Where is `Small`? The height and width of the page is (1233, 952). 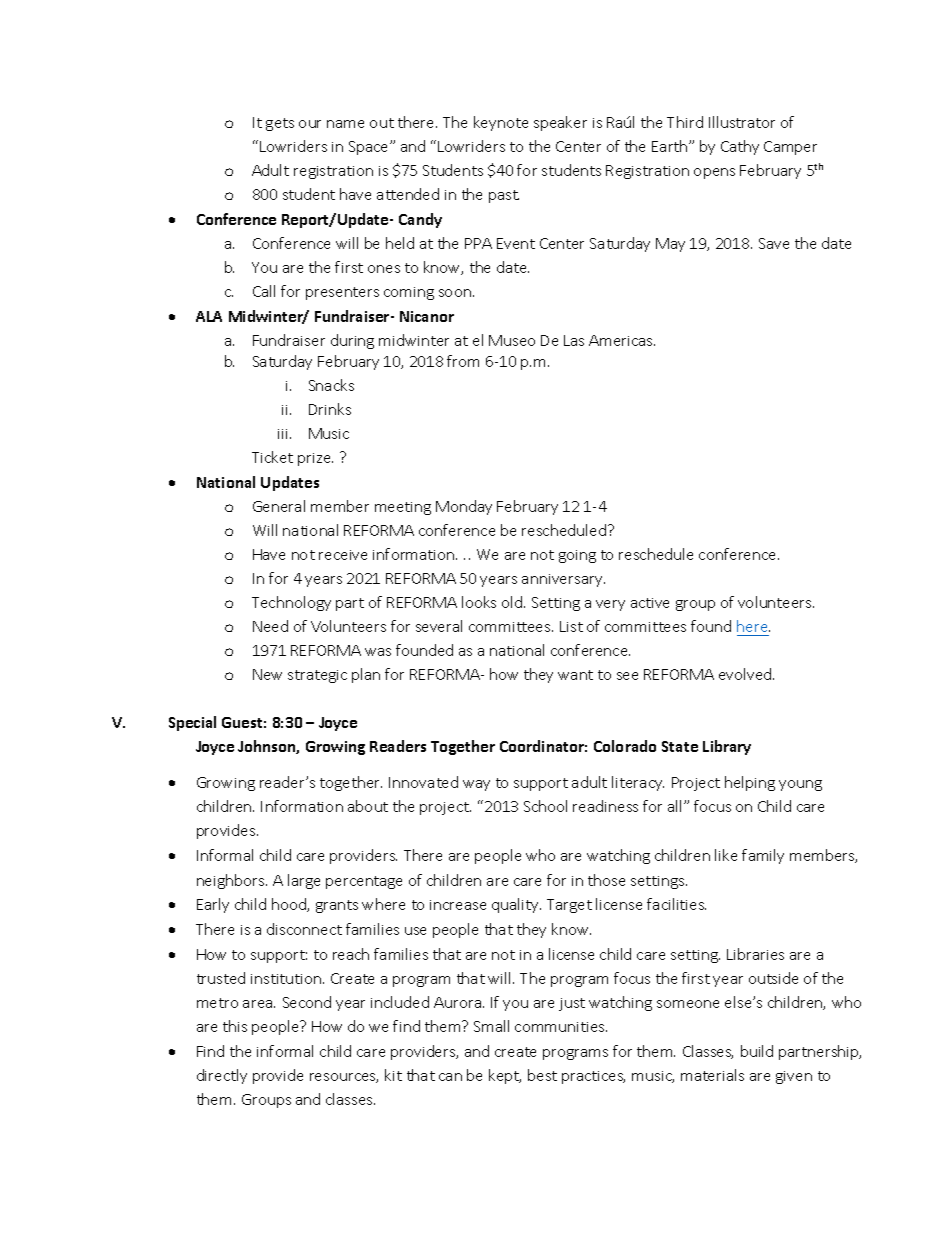 Small is located at coordinates (491, 1026).
